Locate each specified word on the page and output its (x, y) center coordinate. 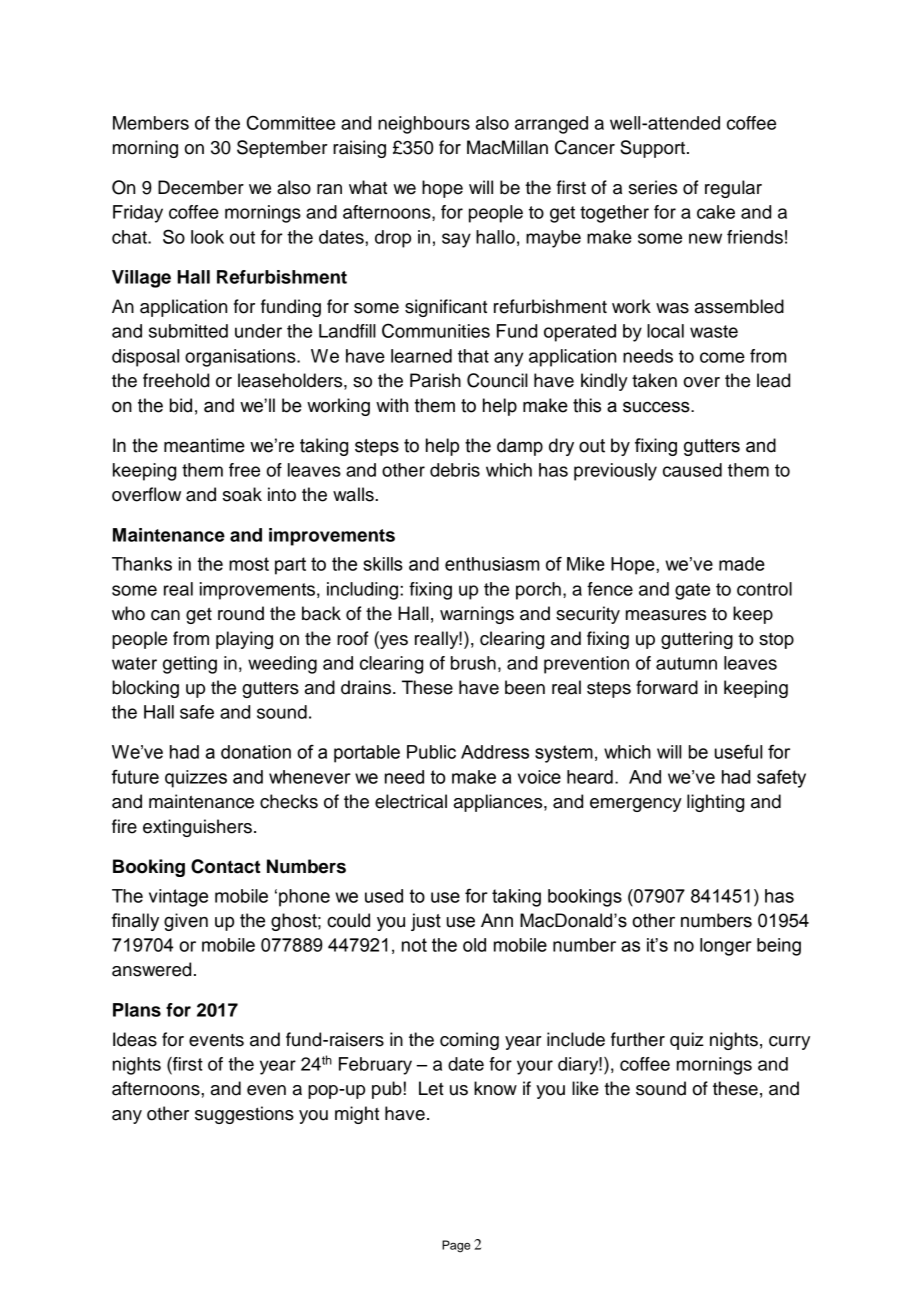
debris (455, 470)
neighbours (424, 125)
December (201, 187)
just (426, 922)
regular (733, 189)
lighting (715, 803)
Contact (225, 866)
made (742, 564)
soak (242, 494)
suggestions (244, 1115)
